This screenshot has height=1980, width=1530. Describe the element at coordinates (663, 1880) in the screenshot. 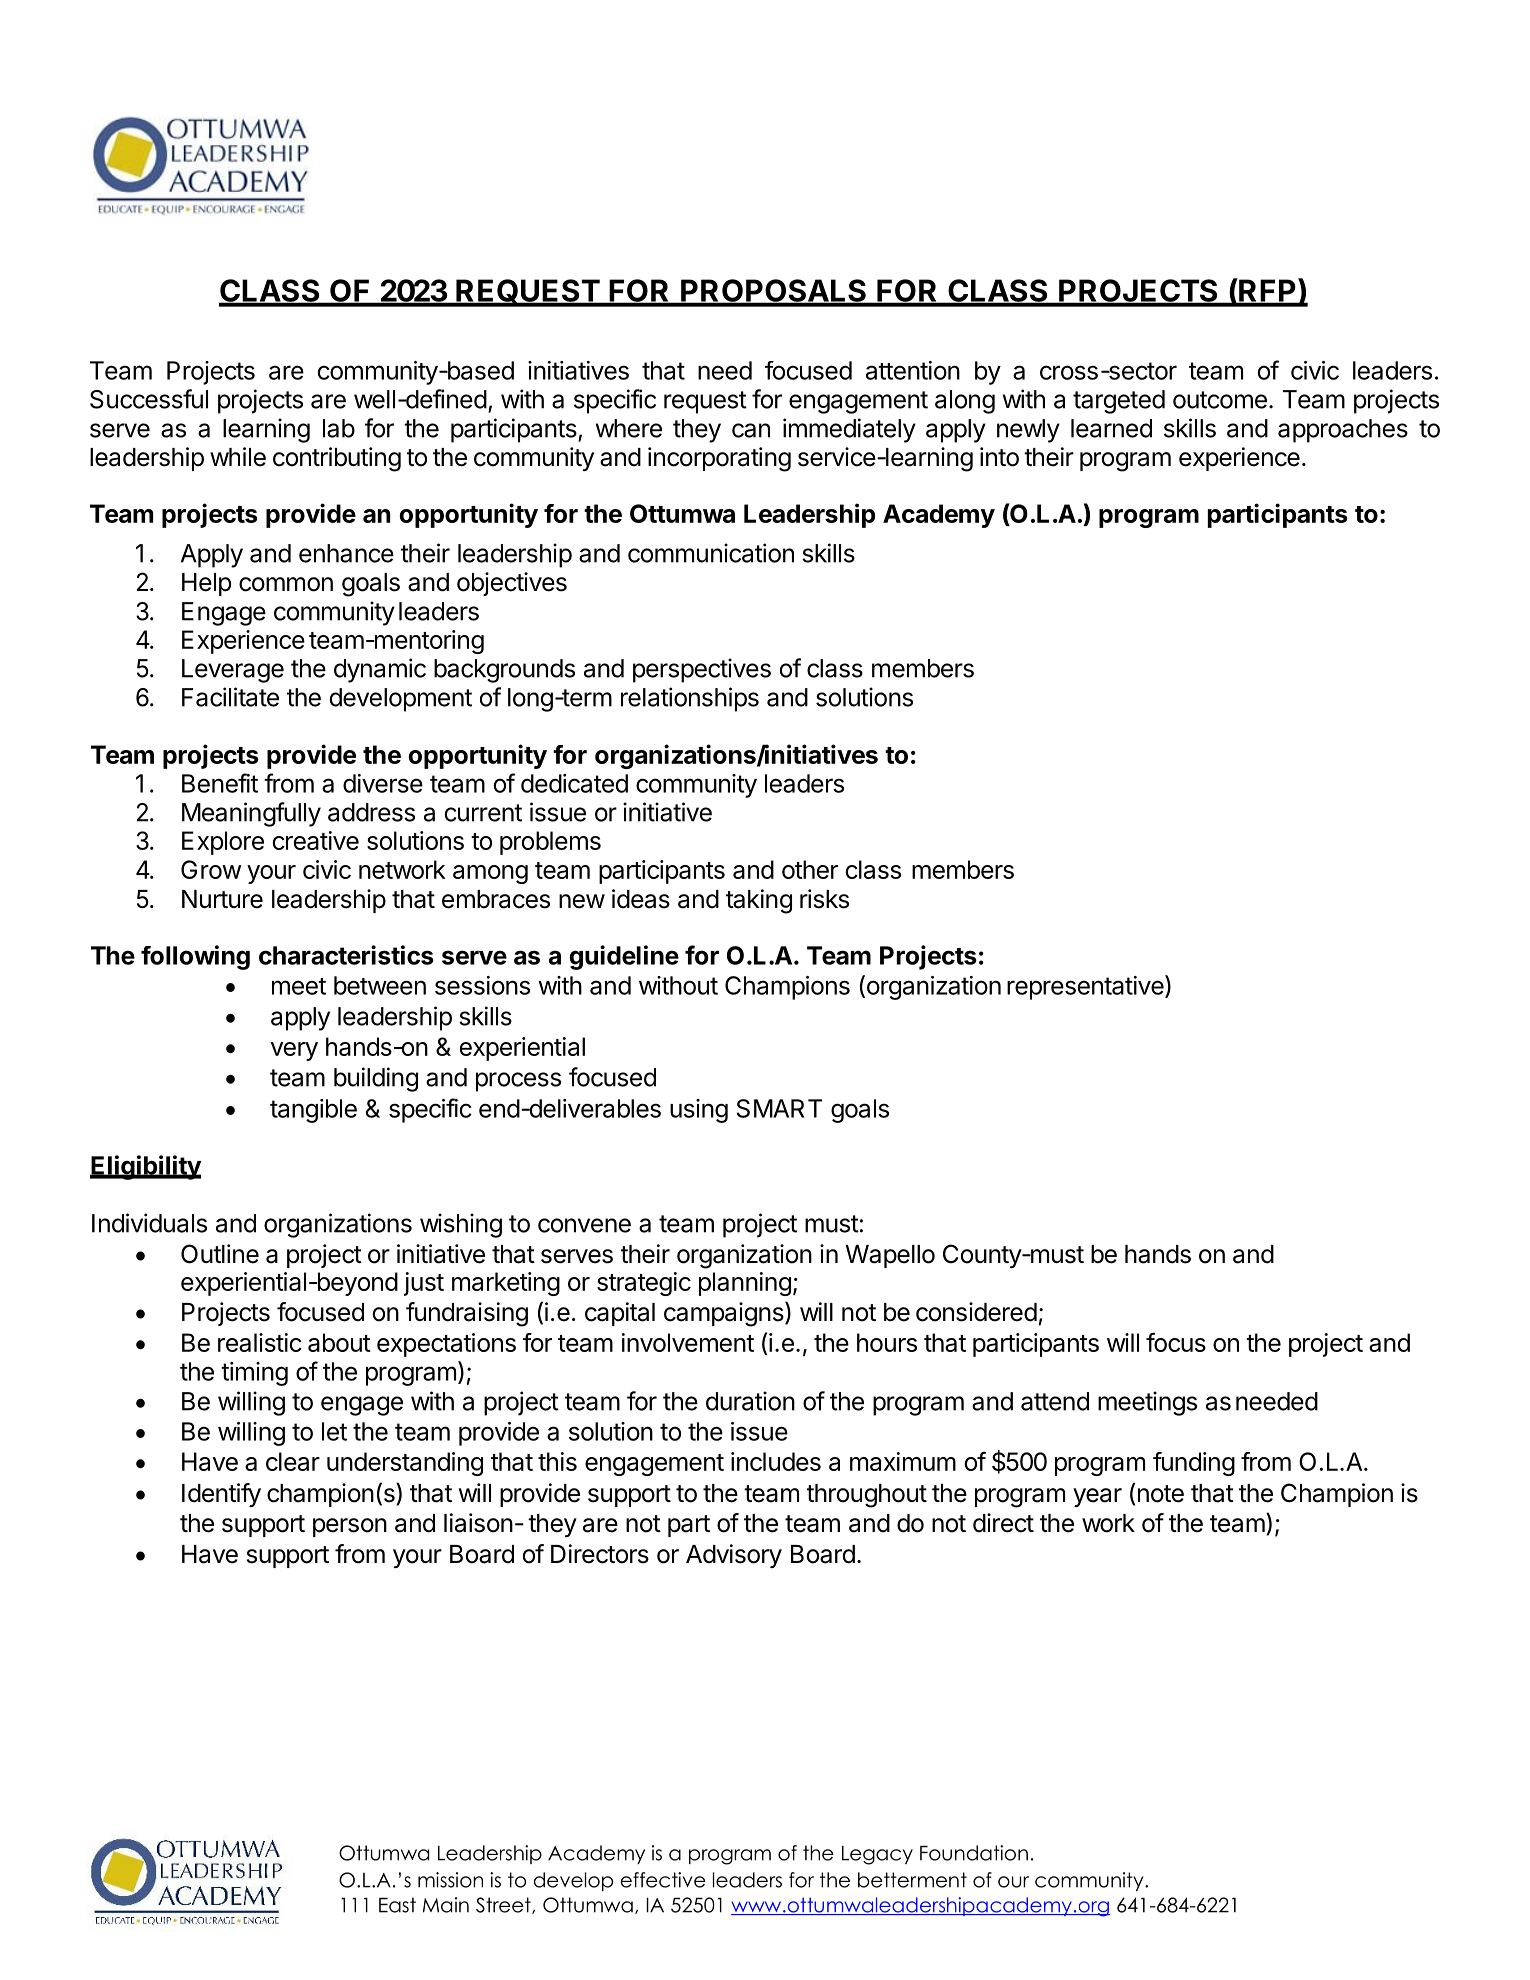

I see `effective` at that location.
